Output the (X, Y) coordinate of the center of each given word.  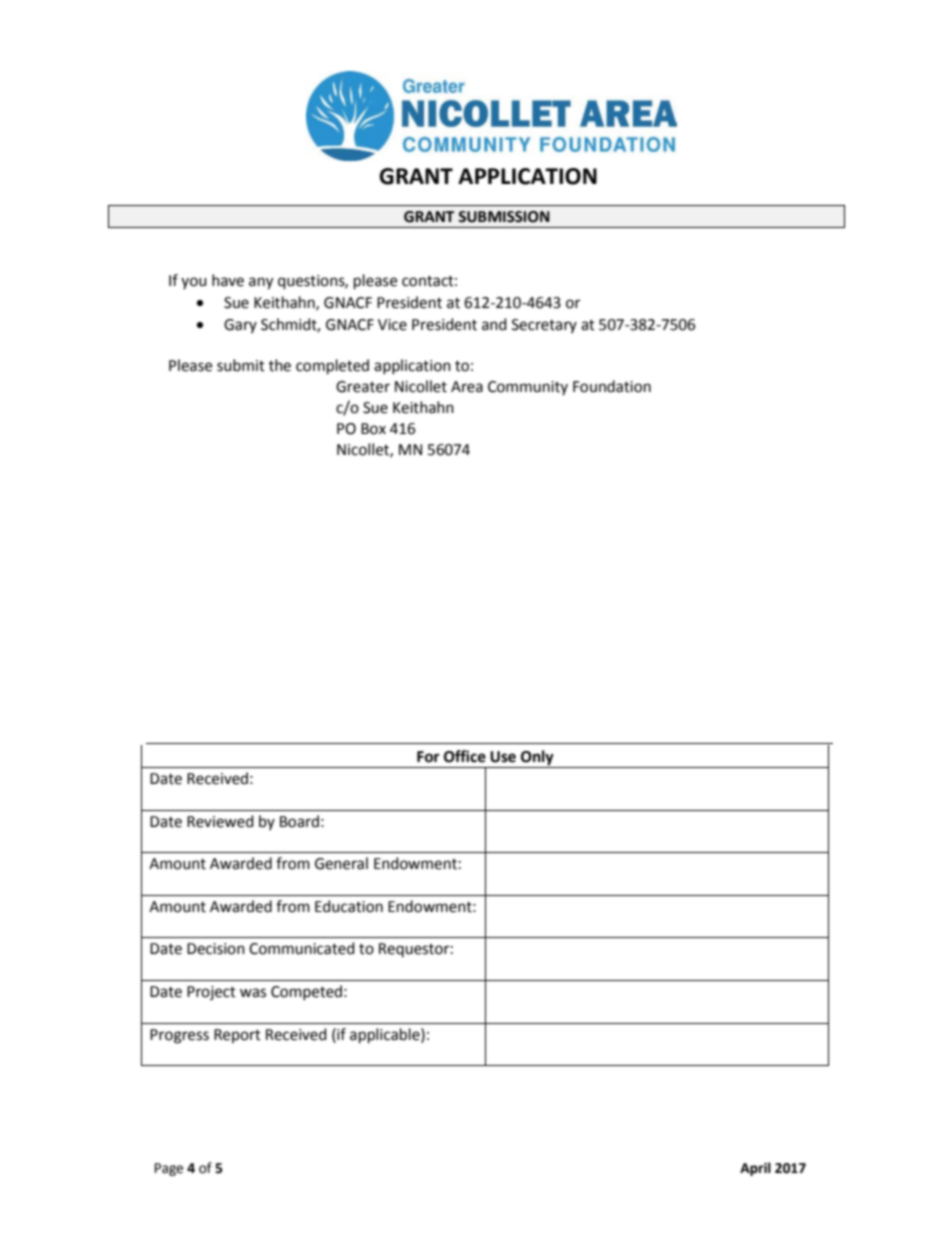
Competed (306, 992)
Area (467, 387)
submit (241, 365)
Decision (216, 949)
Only (537, 759)
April (755, 1169)
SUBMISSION (504, 217)
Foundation (612, 386)
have (228, 280)
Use (503, 757)
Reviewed (220, 821)
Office (465, 756)
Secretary (544, 326)
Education (349, 906)
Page (169, 1169)
